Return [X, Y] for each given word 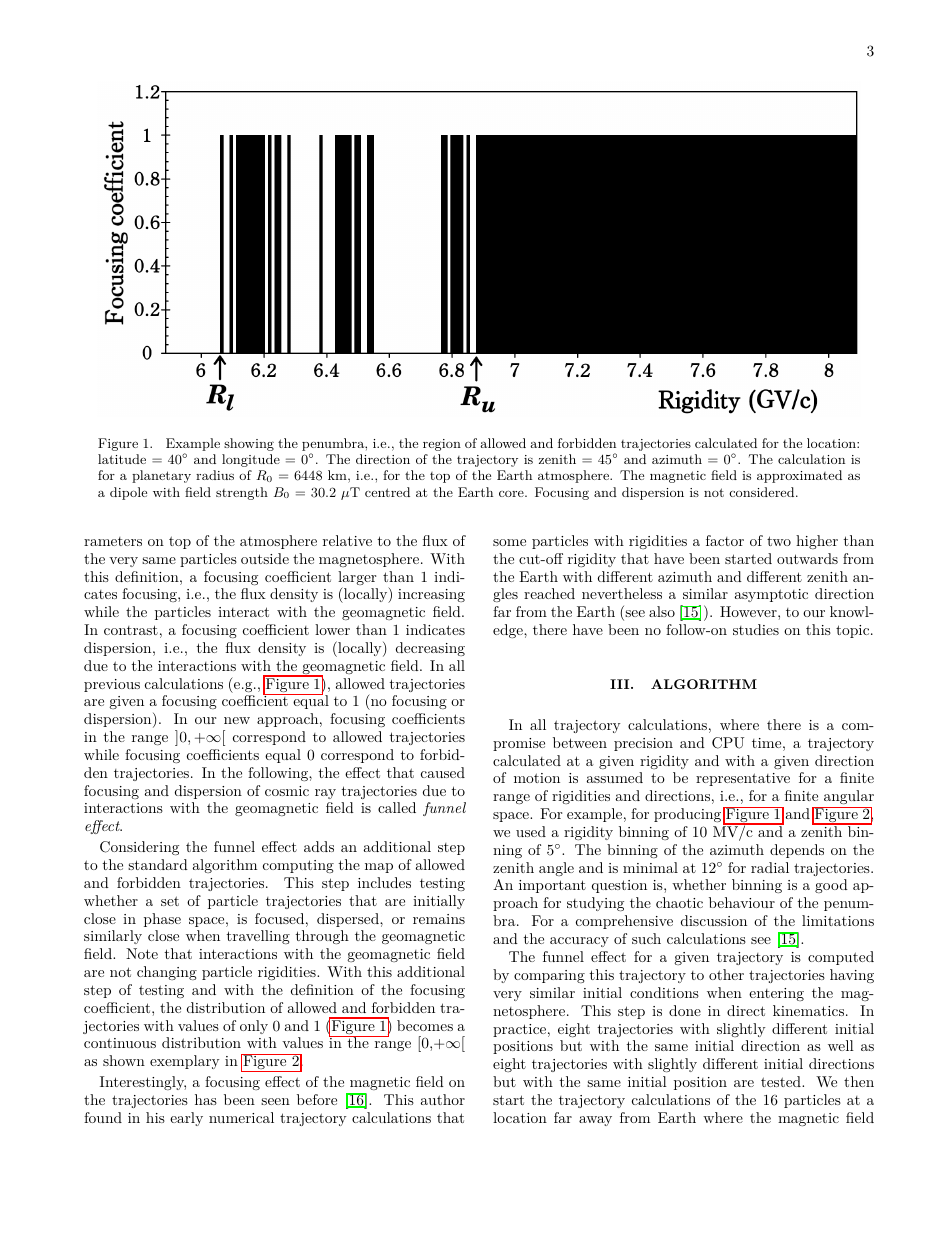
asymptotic [771, 595]
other [726, 974]
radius [215, 475]
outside [265, 558]
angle [556, 869]
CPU [728, 743]
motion [537, 778]
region [442, 445]
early [186, 1119]
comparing [549, 976]
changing [167, 973]
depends [797, 851]
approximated [799, 476]
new [237, 720]
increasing [431, 595]
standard [158, 864]
